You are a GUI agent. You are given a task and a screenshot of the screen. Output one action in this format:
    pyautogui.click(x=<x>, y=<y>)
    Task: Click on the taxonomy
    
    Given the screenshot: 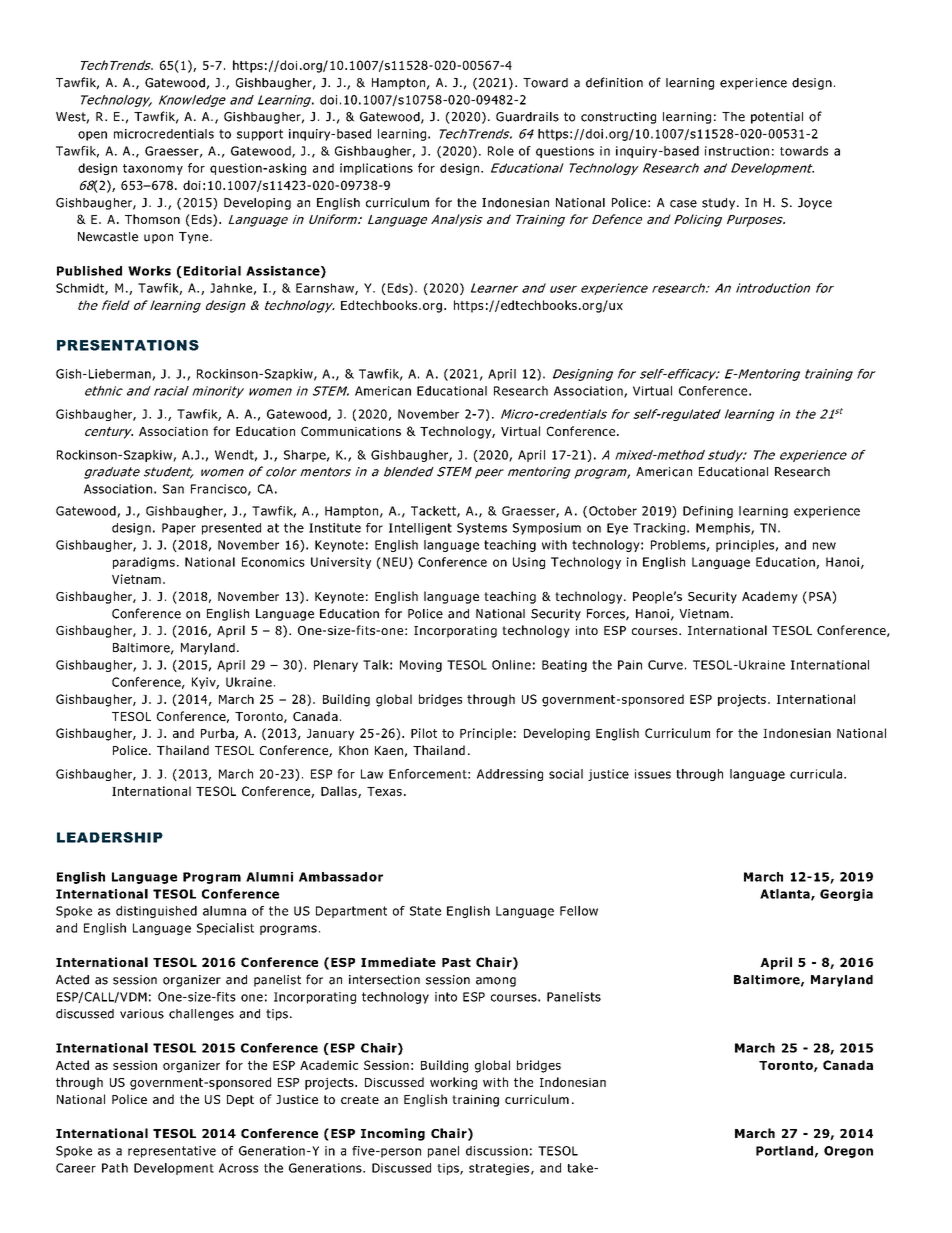 What is the action you would take?
    pyautogui.click(x=153, y=169)
